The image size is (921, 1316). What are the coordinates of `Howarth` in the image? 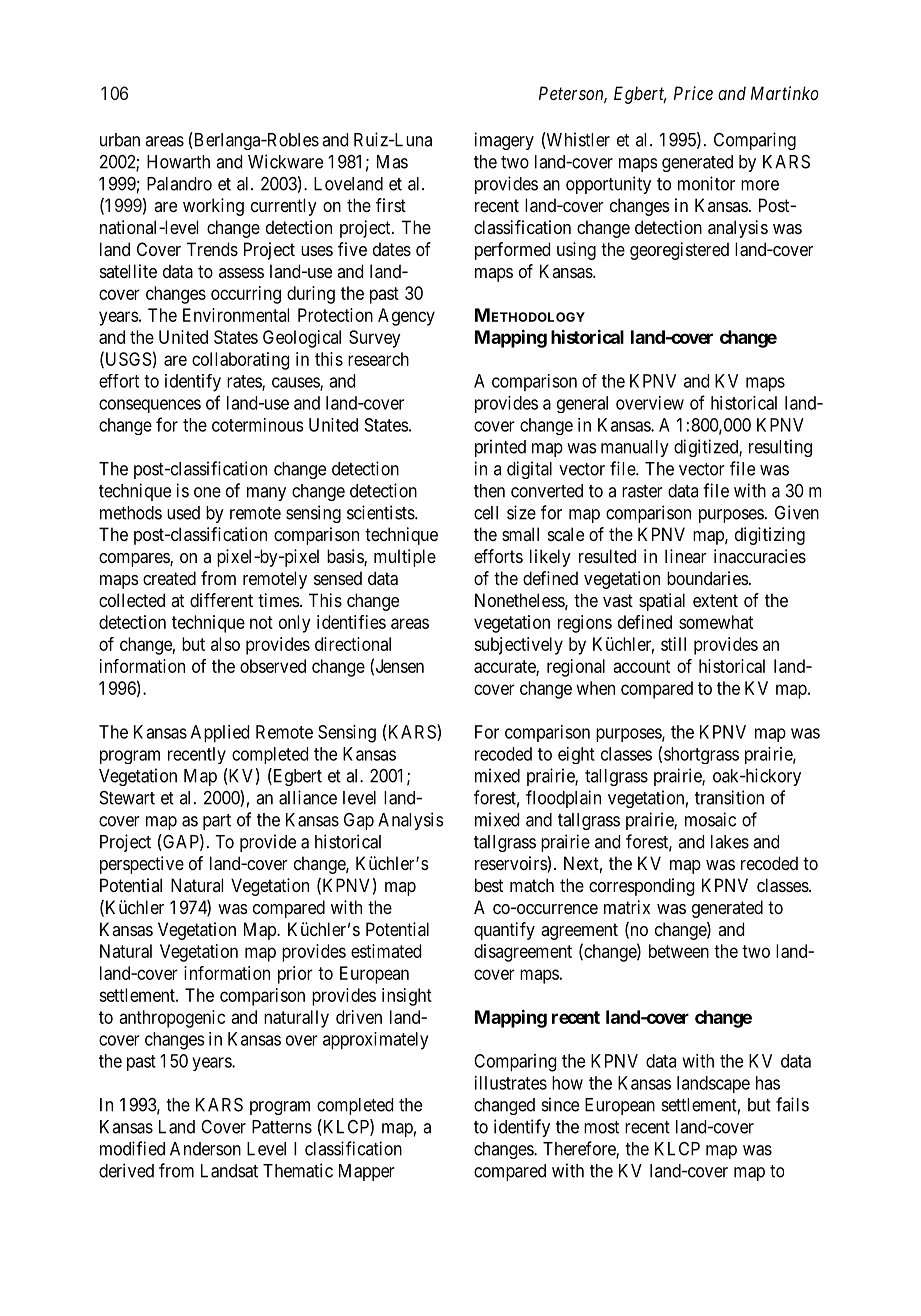 It's located at (178, 162).
